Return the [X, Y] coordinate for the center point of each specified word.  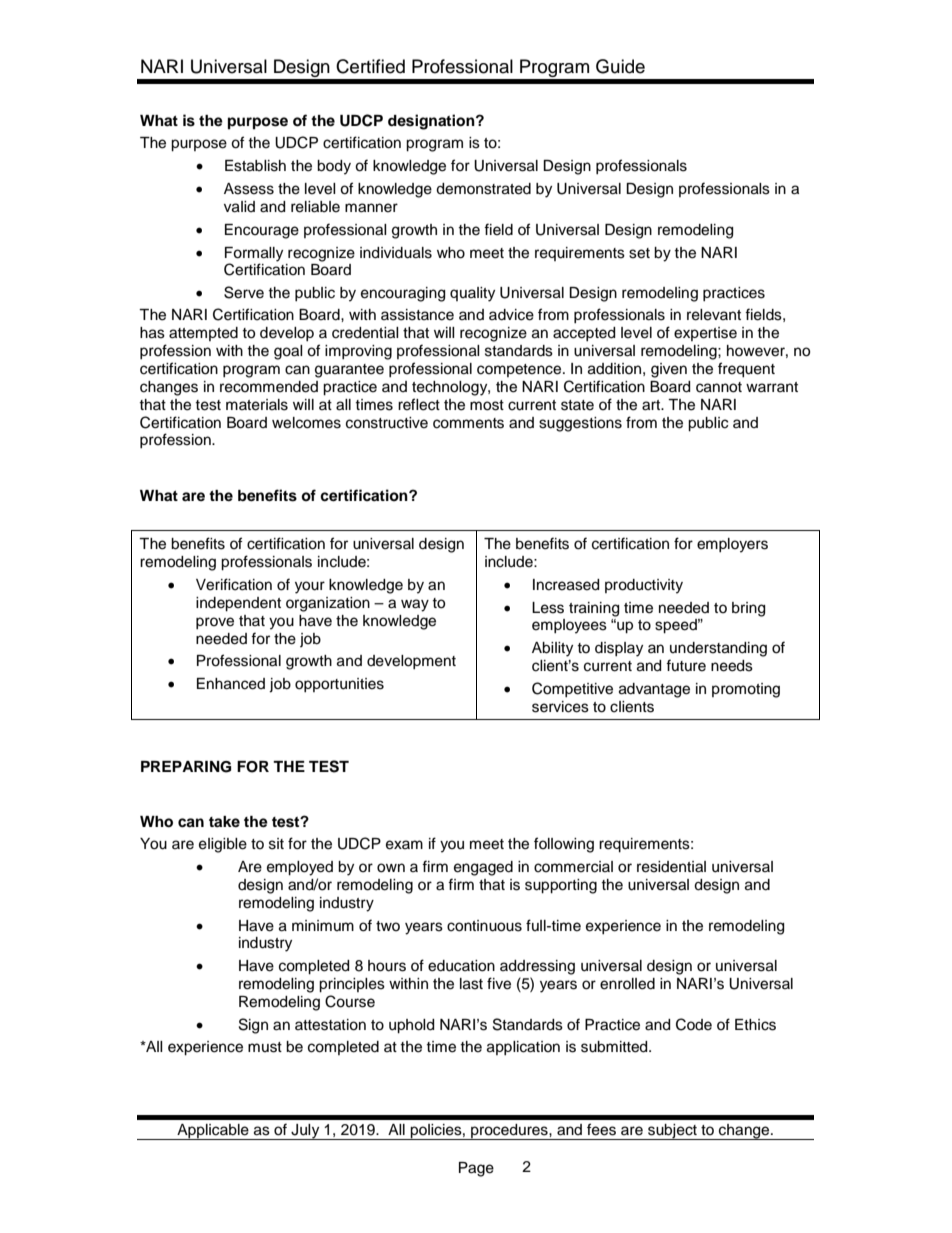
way [415, 605]
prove [215, 623]
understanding [718, 649]
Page [476, 1169]
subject [672, 1132]
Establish [255, 166]
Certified [370, 66]
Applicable [213, 1132]
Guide [620, 66]
